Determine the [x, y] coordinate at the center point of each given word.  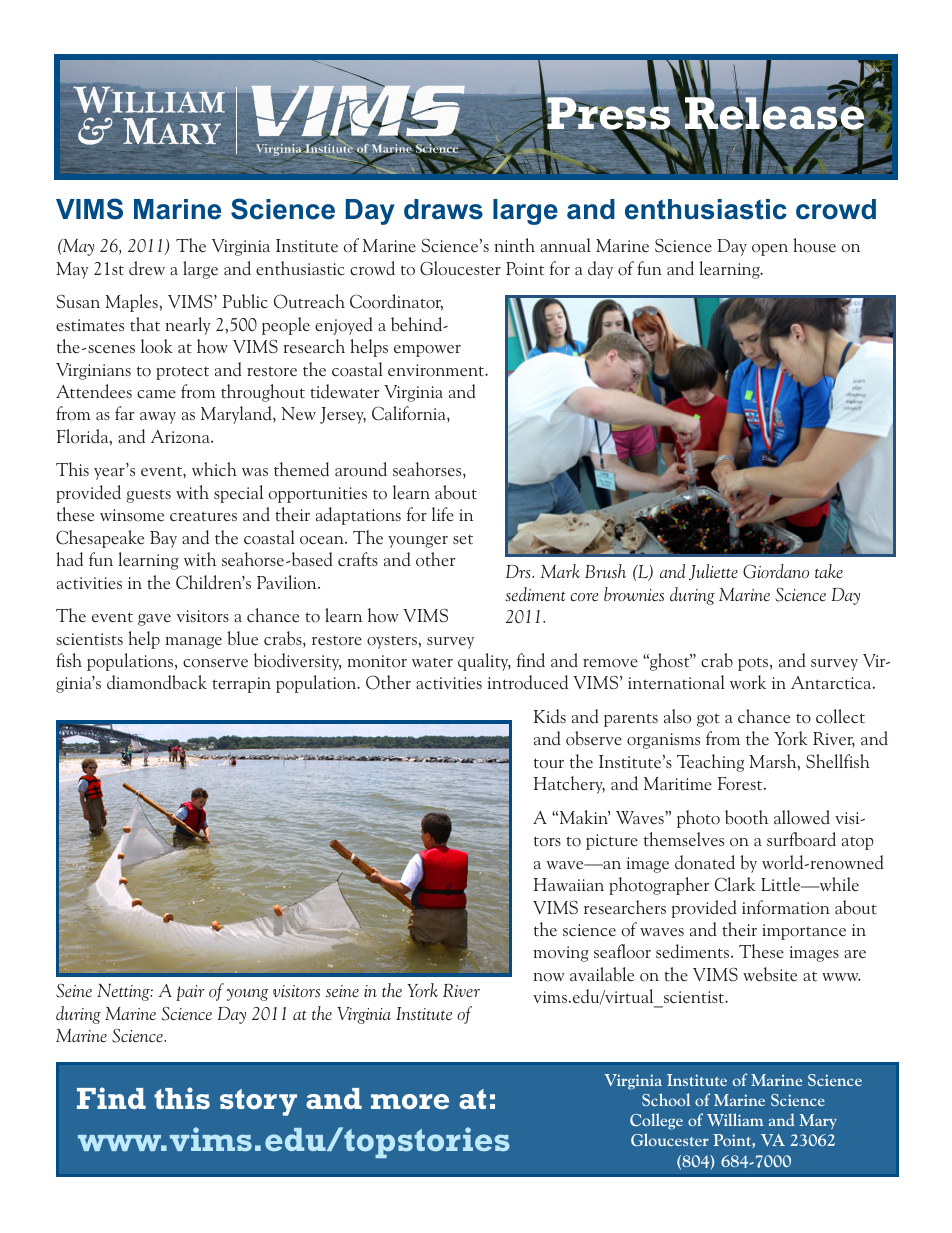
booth [746, 817]
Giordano [776, 571]
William [735, 1119]
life [443, 514]
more [410, 1101]
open [770, 250]
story [258, 1102]
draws [443, 209]
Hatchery [569, 785]
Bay [163, 539]
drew [147, 268]
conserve [215, 663]
